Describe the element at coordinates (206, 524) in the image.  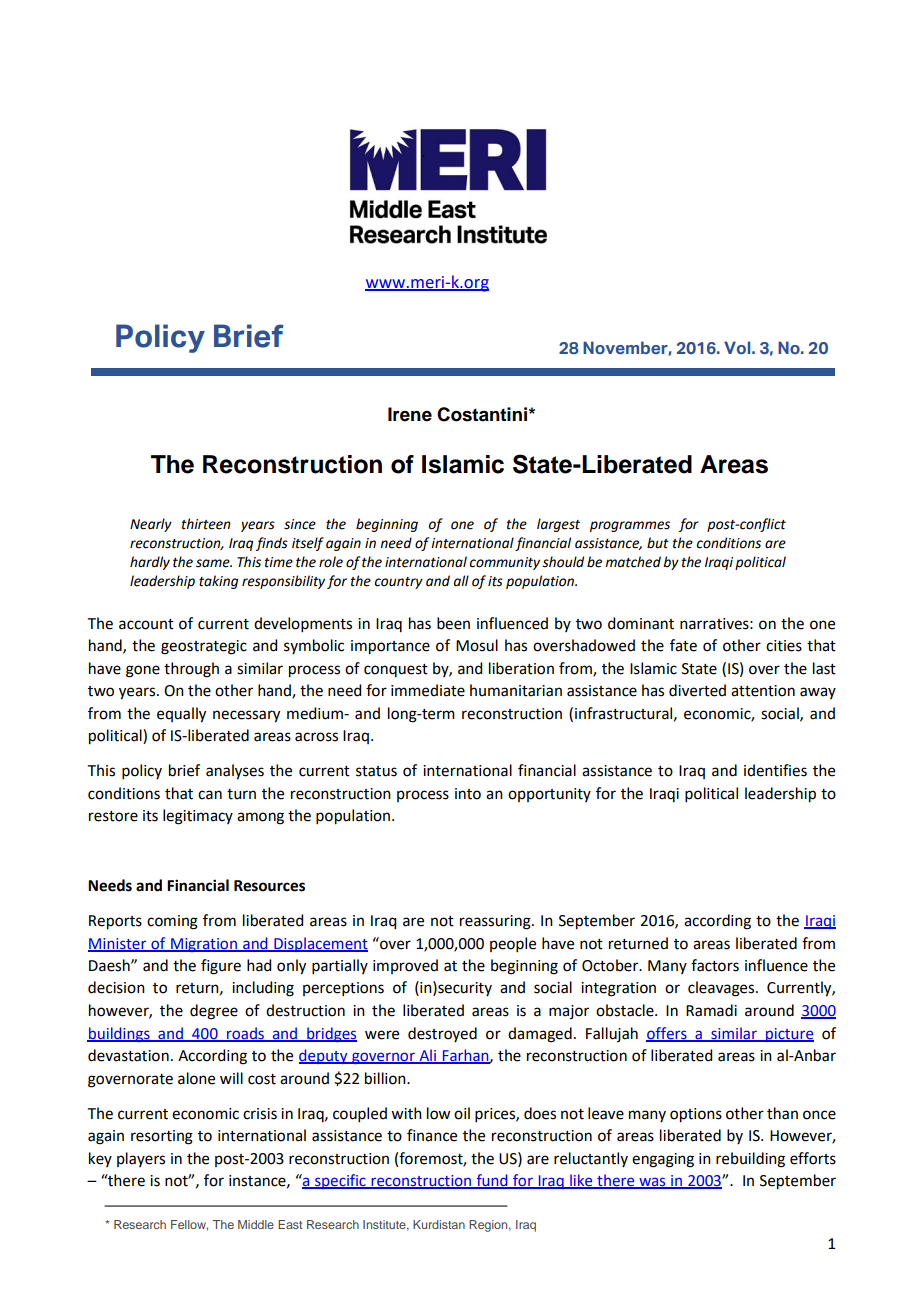
I see `thirteen` at that location.
